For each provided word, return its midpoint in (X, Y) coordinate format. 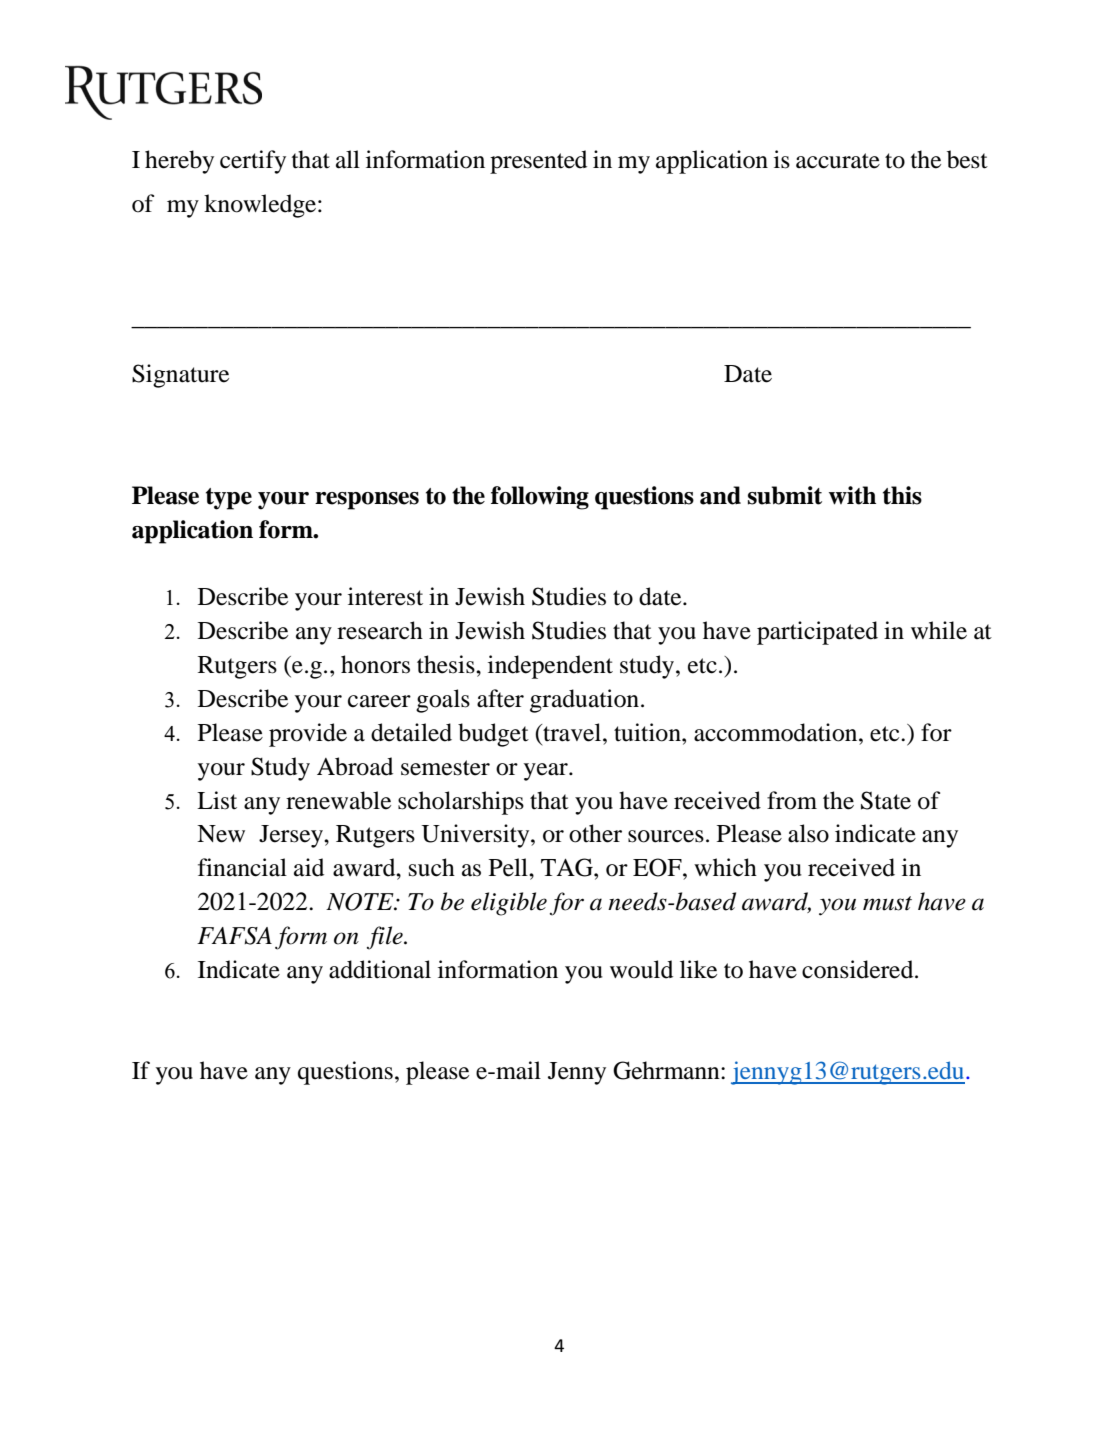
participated (817, 633)
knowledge (261, 206)
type (229, 499)
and (720, 495)
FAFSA (234, 936)
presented (538, 162)
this (902, 495)
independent (550, 667)
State (886, 800)
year (547, 772)
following (540, 498)
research (380, 630)
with (852, 495)
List (217, 800)
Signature (180, 376)
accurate (838, 161)
